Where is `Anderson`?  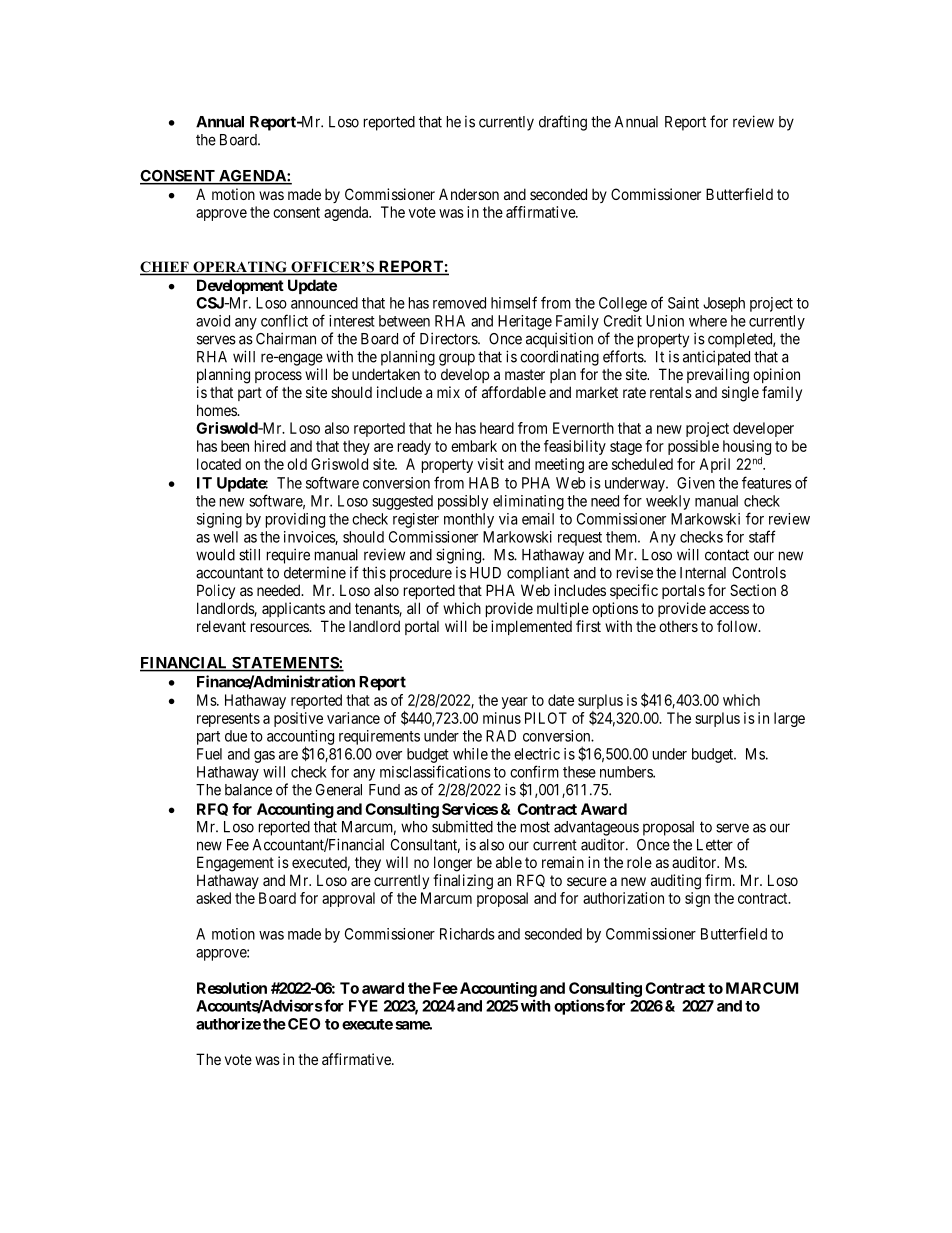
Anderson is located at coordinates (469, 194).
